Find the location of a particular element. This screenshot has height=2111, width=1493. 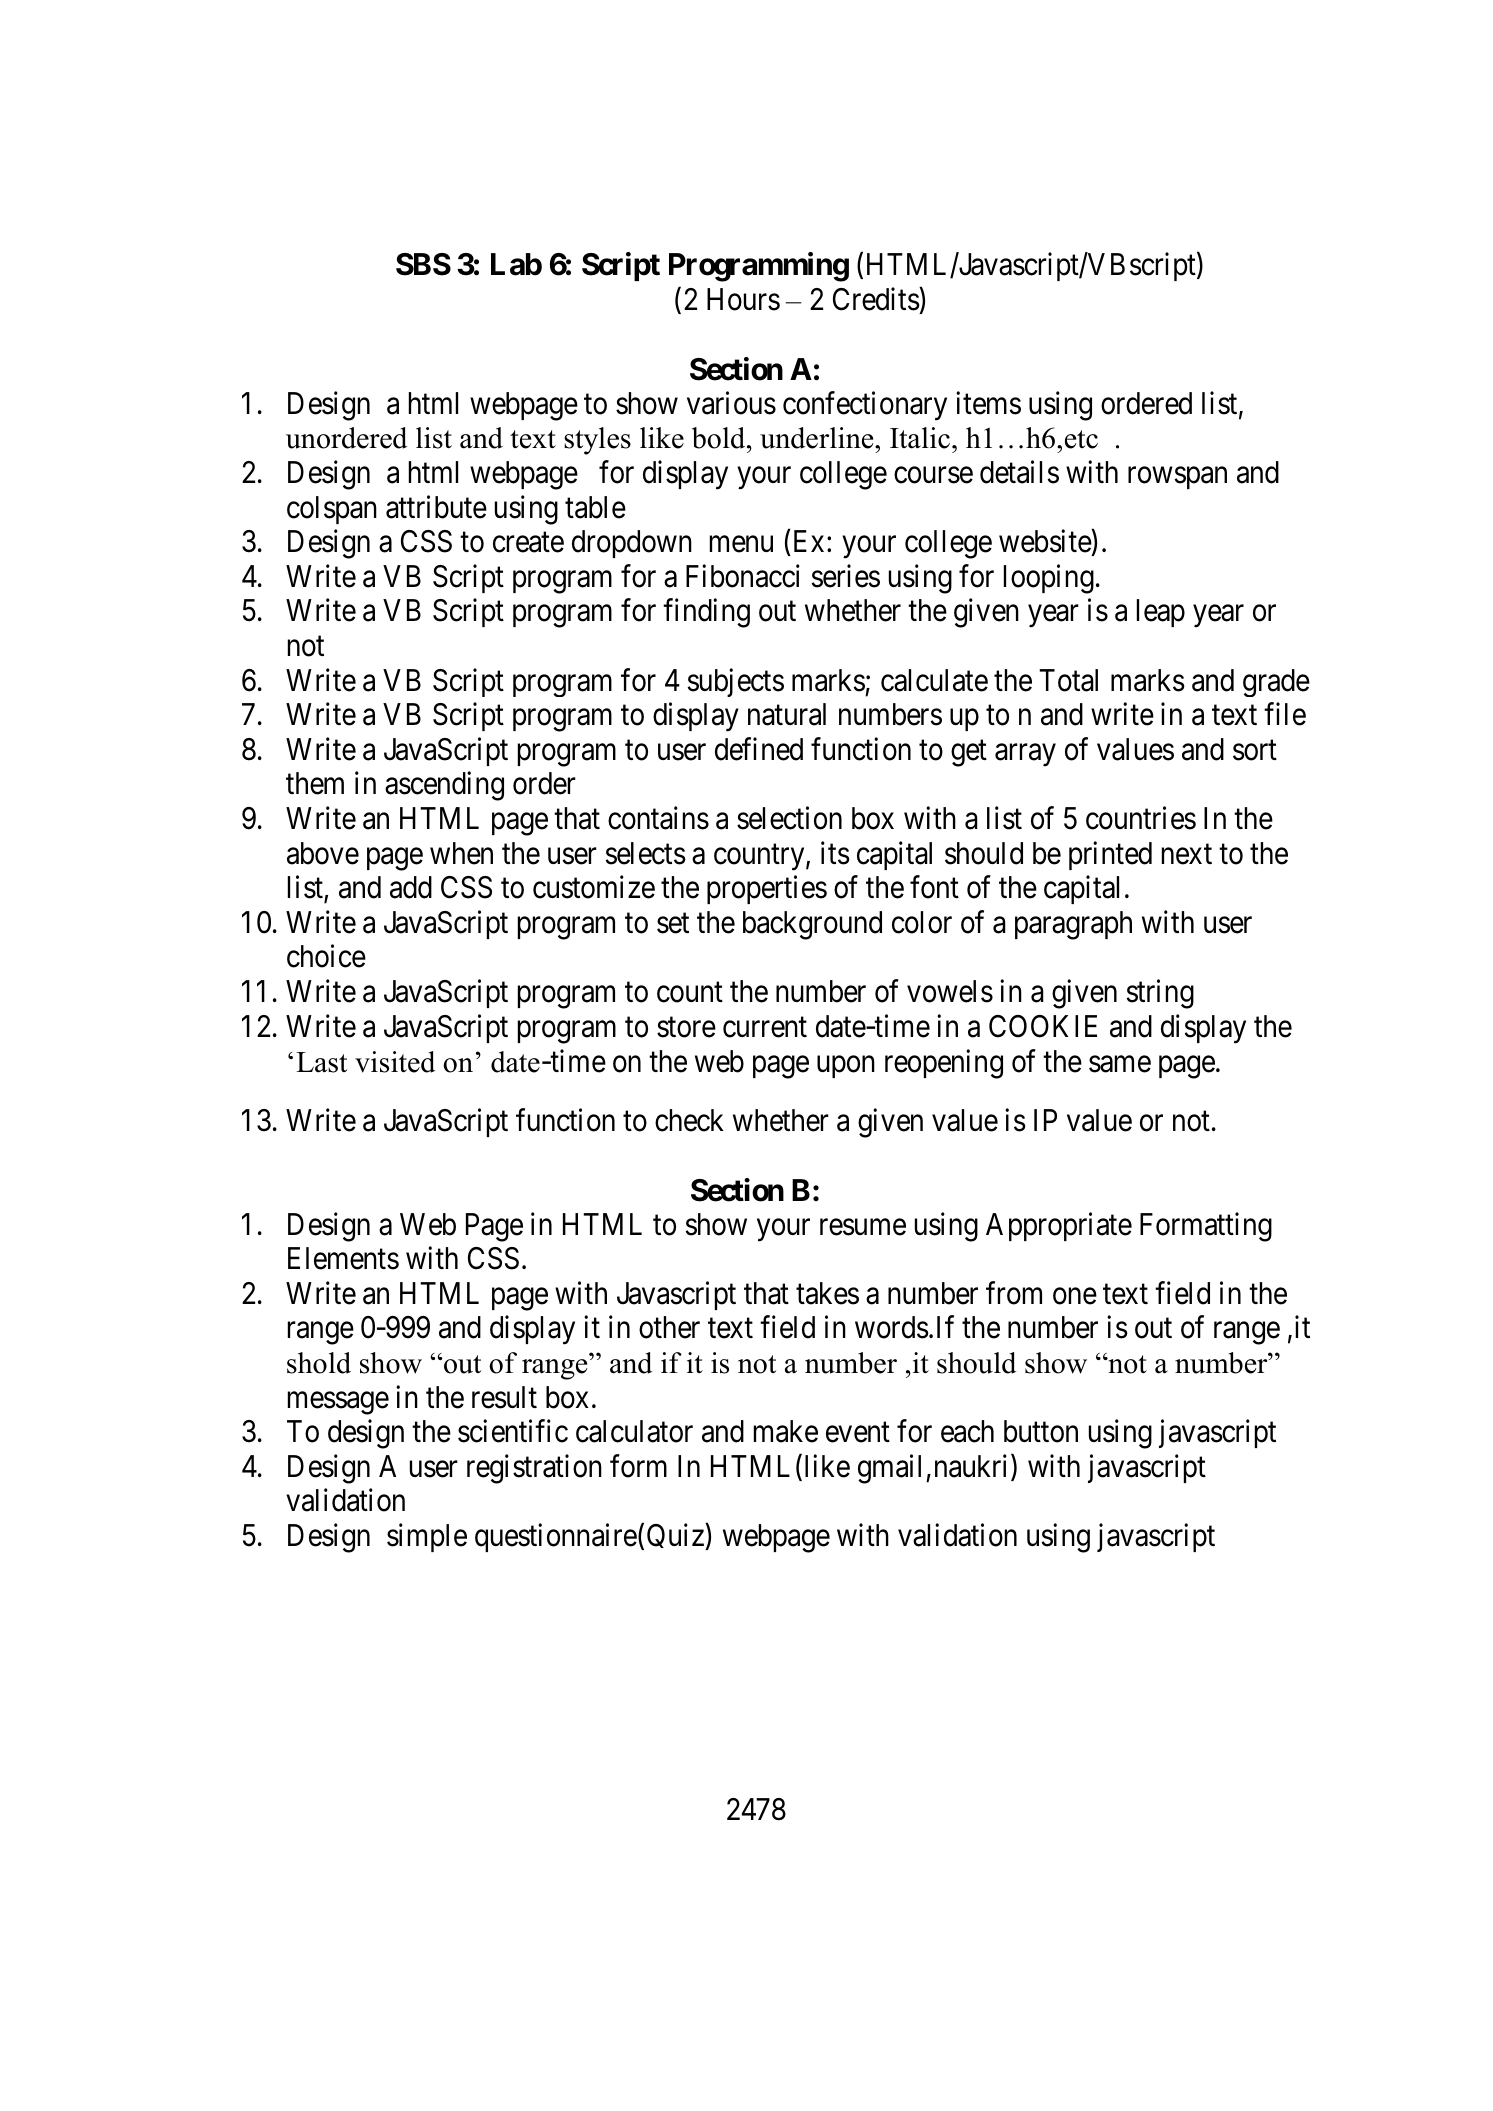

sort is located at coordinates (1255, 750).
